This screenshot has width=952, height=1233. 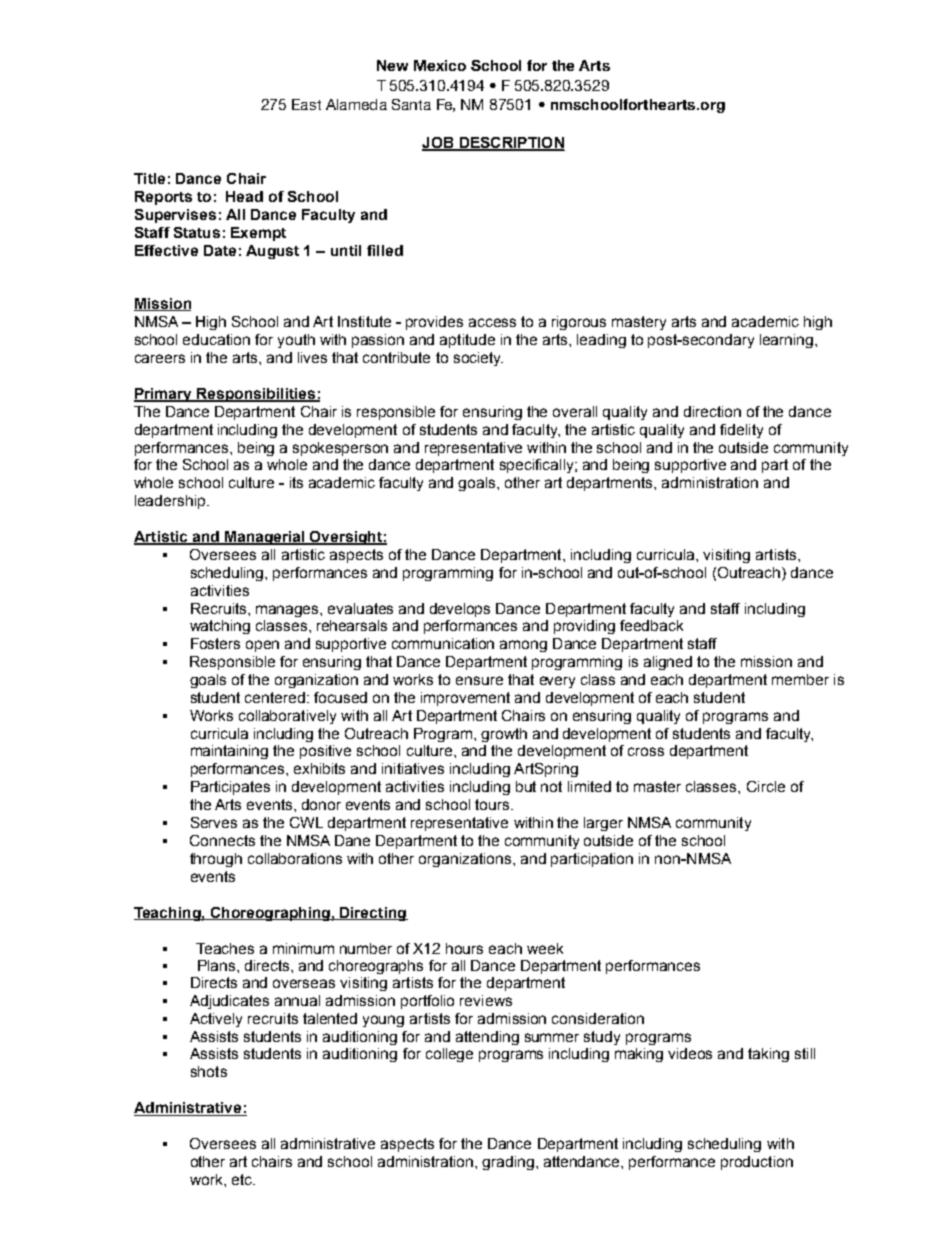 What do you see at coordinates (460, 610) in the screenshot?
I see `develops` at bounding box center [460, 610].
